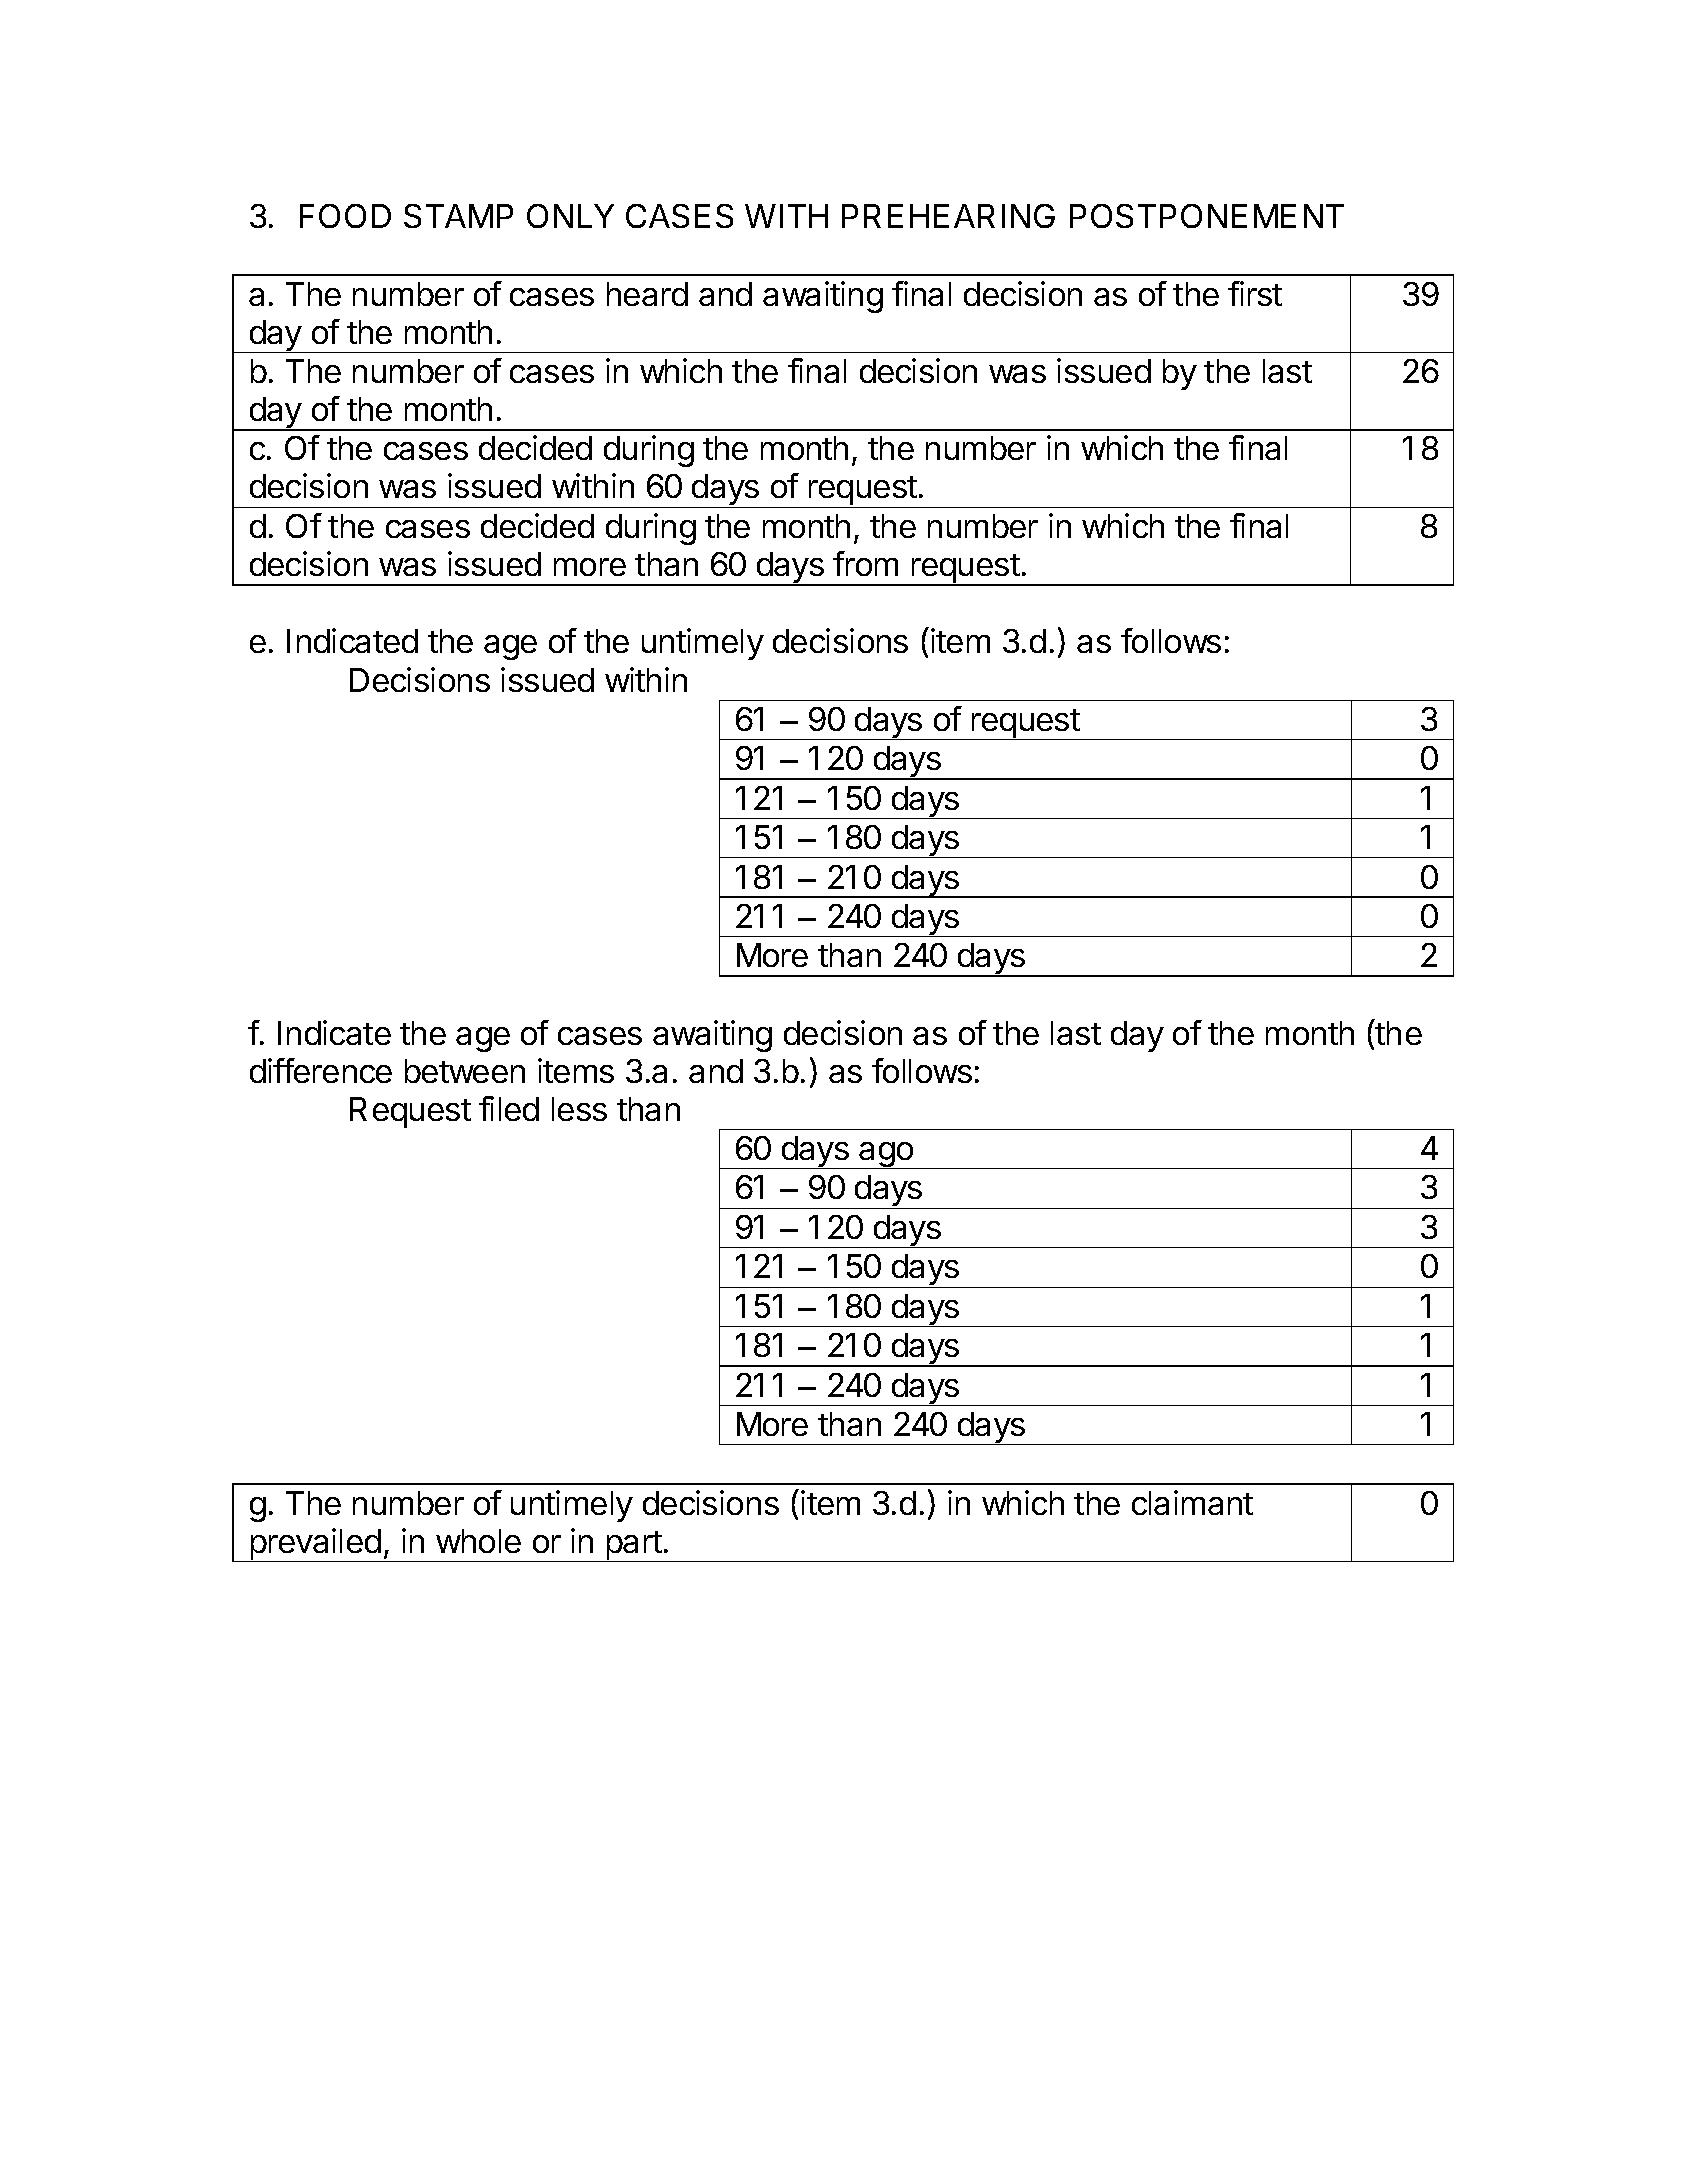 This screenshot has height=2182, width=1686. I want to click on claimant, so click(1192, 1502).
